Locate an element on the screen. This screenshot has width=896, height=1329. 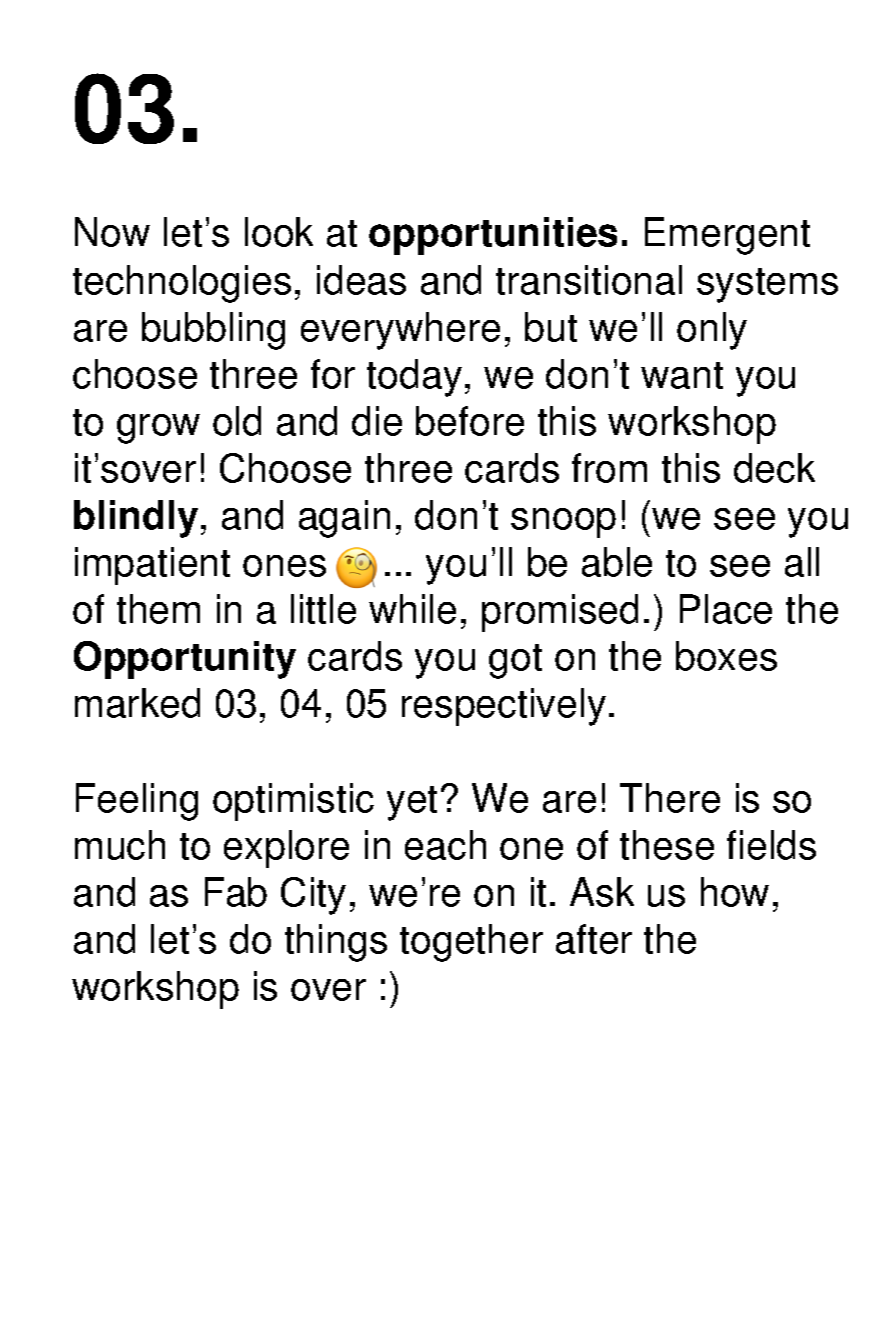
opportunities is located at coordinates (493, 236).
